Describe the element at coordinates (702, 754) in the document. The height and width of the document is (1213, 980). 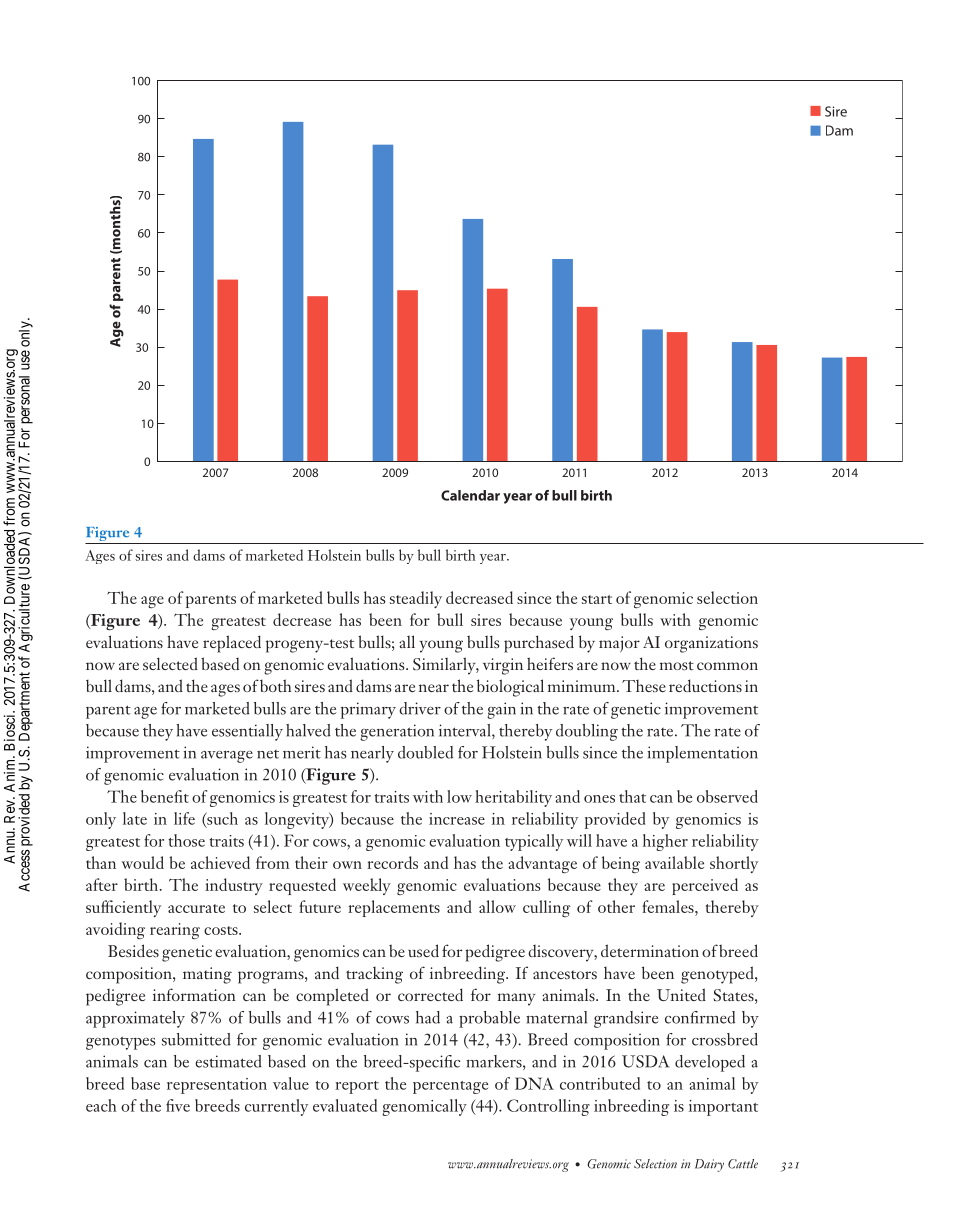
I see `implementation` at that location.
